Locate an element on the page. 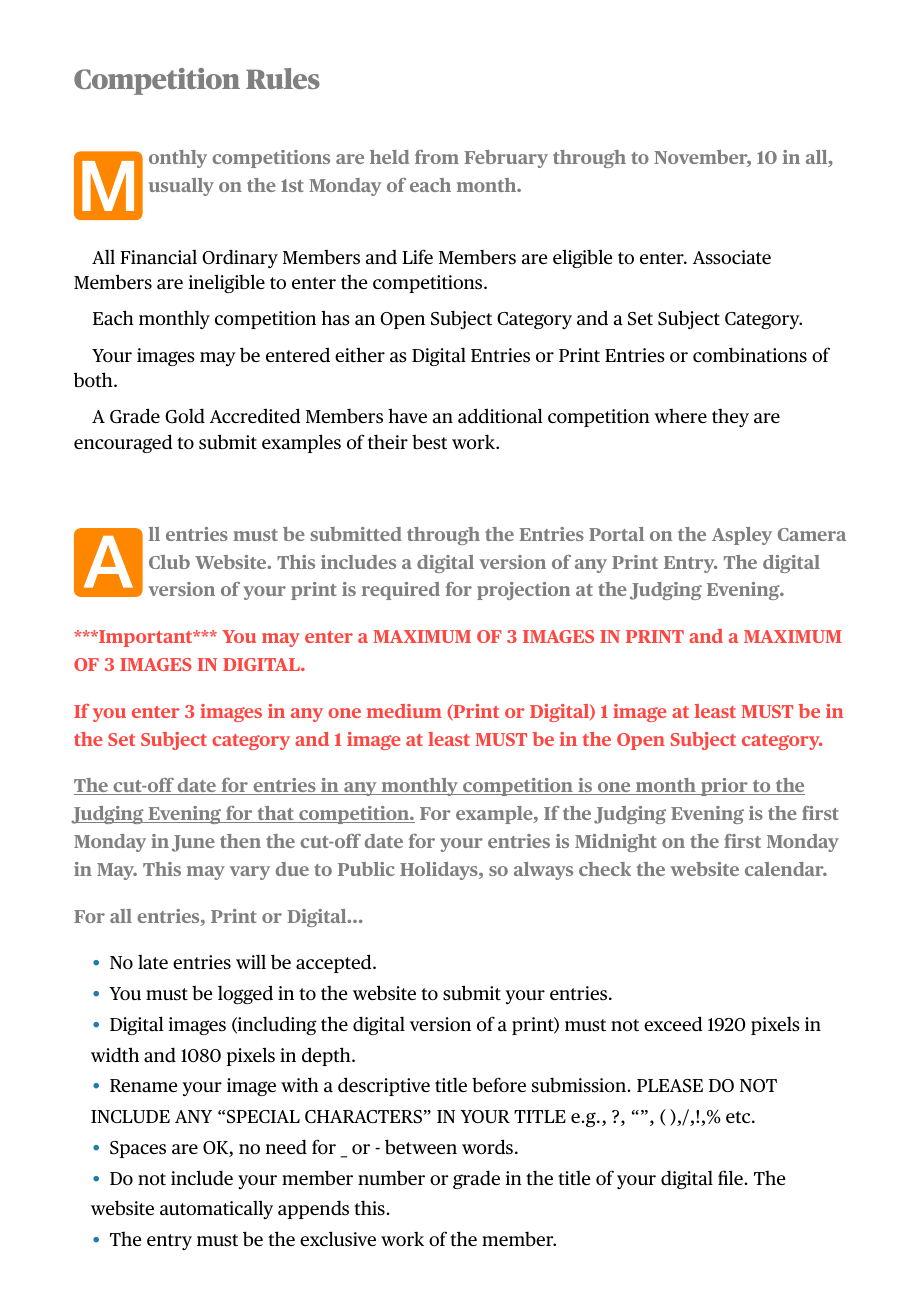  Associate is located at coordinates (732, 257).
